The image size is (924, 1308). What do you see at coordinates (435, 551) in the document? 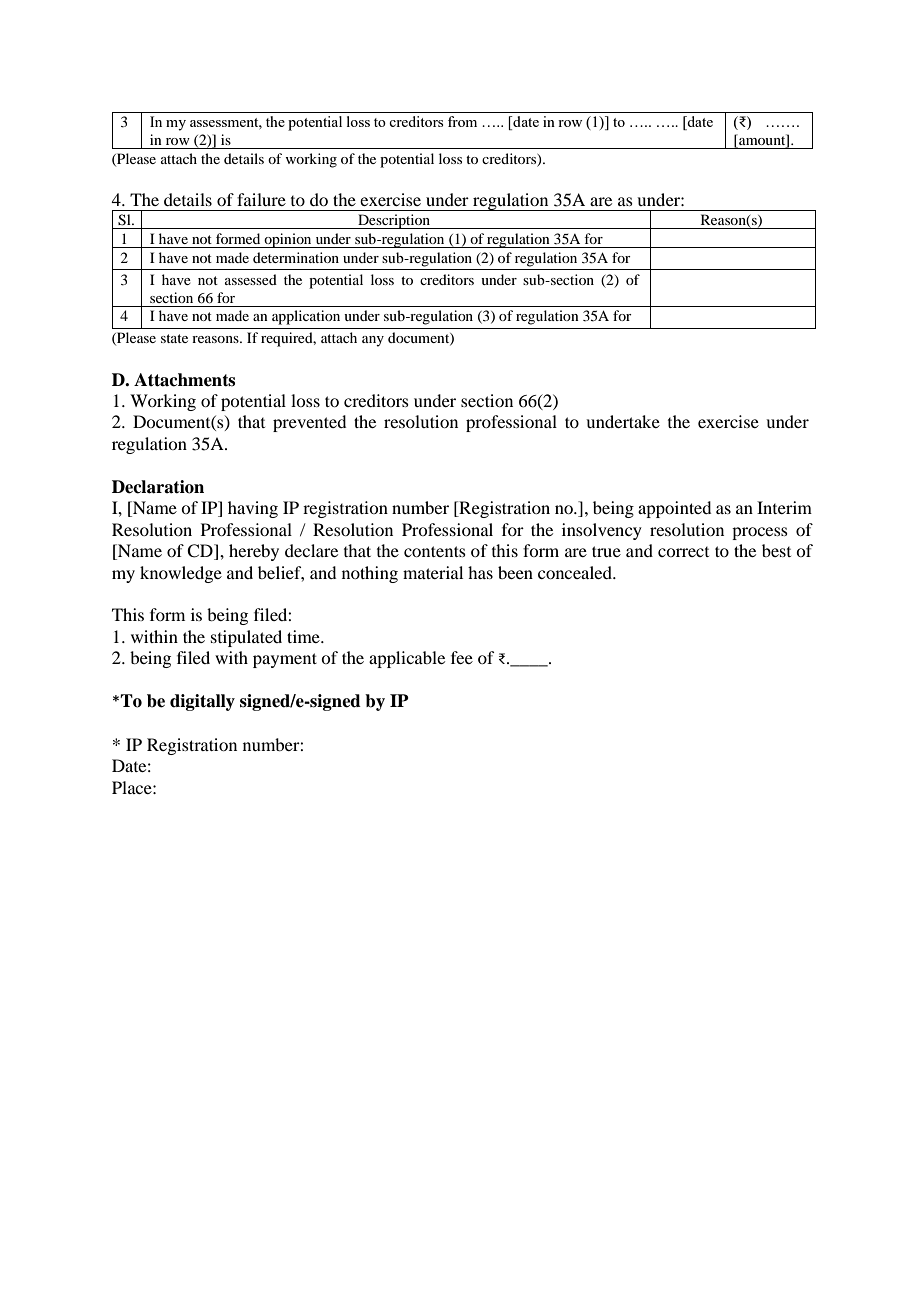
I see `contents` at bounding box center [435, 551].
